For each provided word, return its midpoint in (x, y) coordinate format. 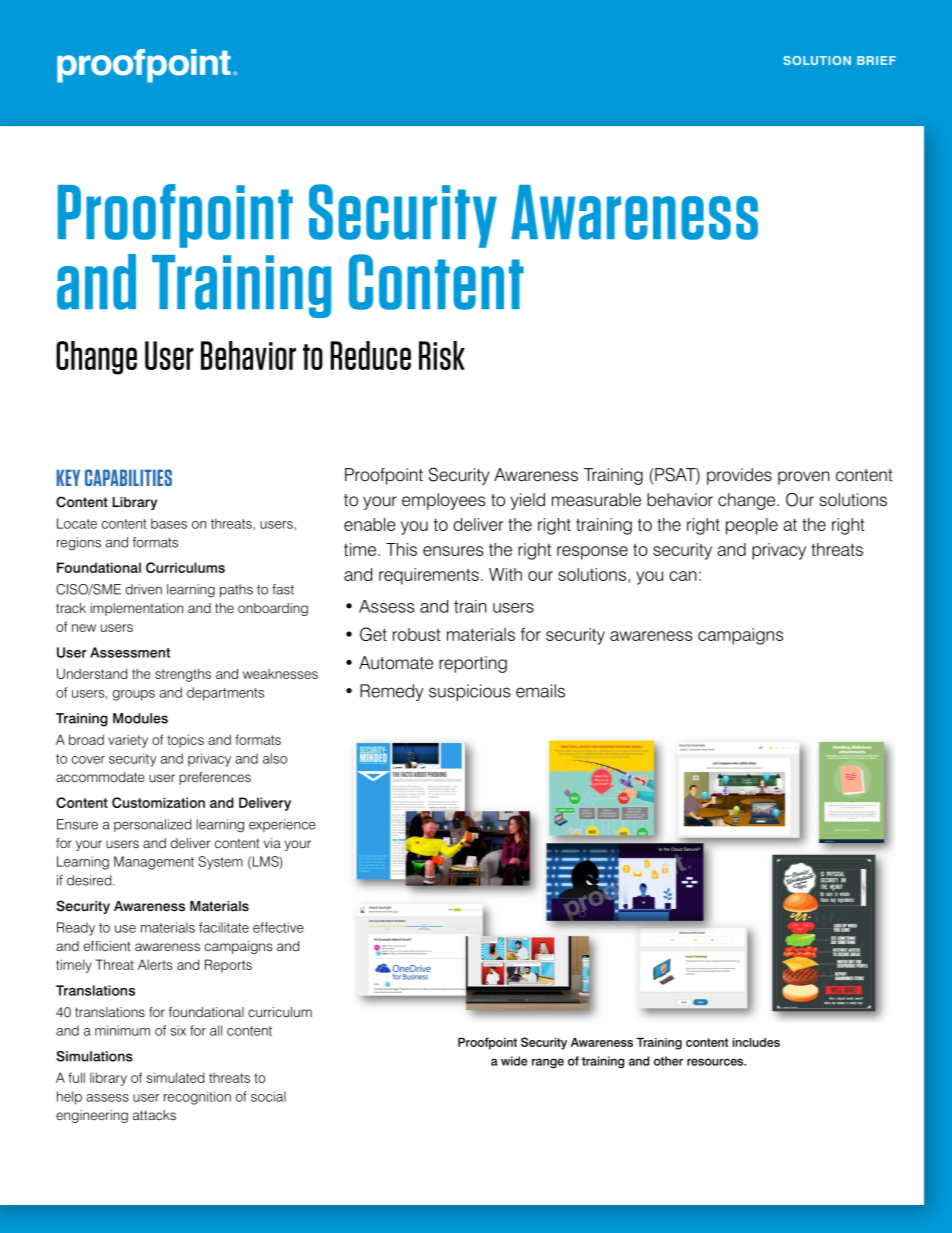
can (683, 576)
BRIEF (876, 60)
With (505, 574)
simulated (175, 1077)
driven (144, 589)
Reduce (370, 355)
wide (514, 1061)
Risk (442, 355)
